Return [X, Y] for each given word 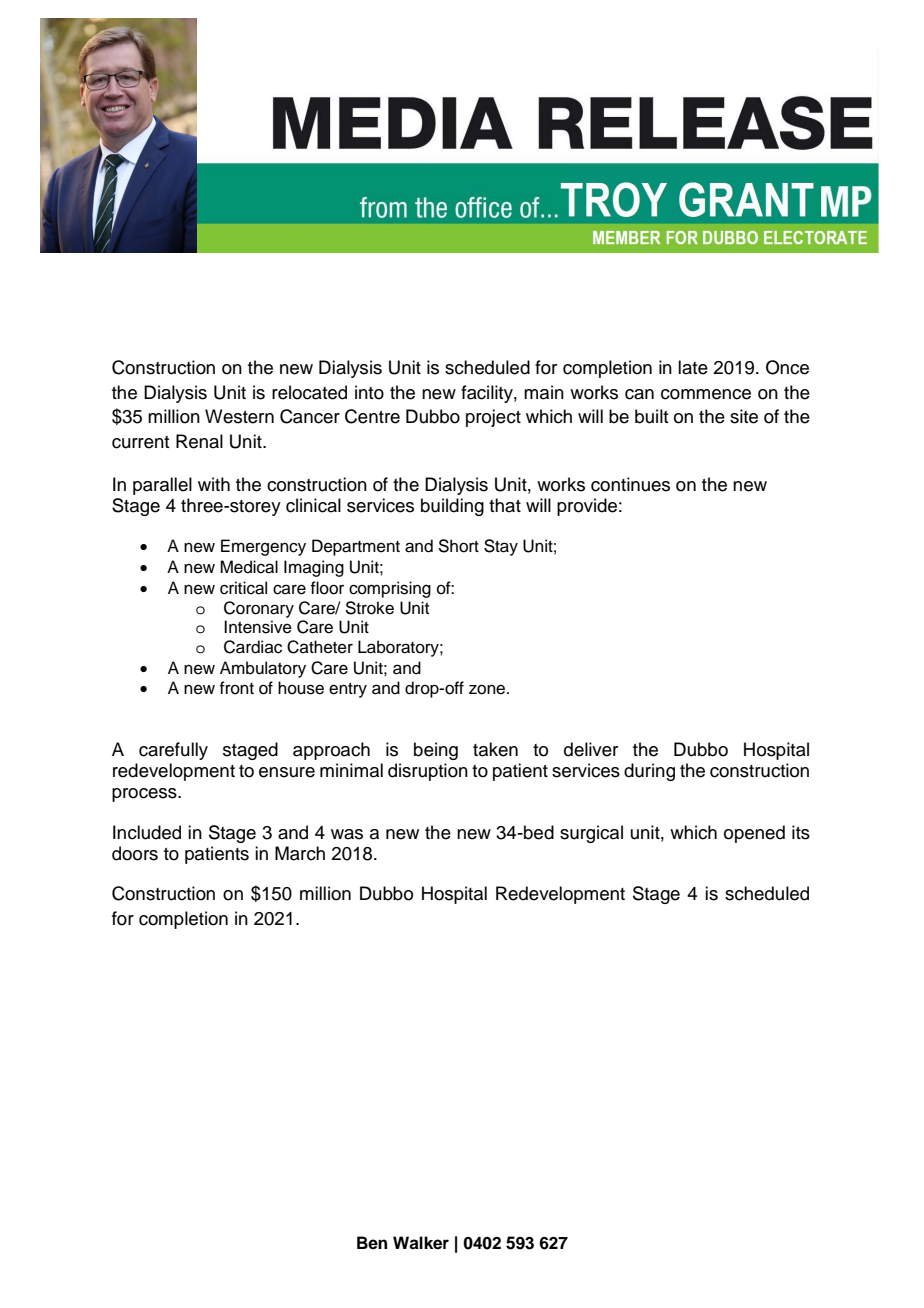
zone [488, 689]
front [236, 688]
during [649, 772]
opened [754, 834]
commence [706, 394]
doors [135, 853]
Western [239, 416]
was [347, 834]
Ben [372, 1243]
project [493, 418]
